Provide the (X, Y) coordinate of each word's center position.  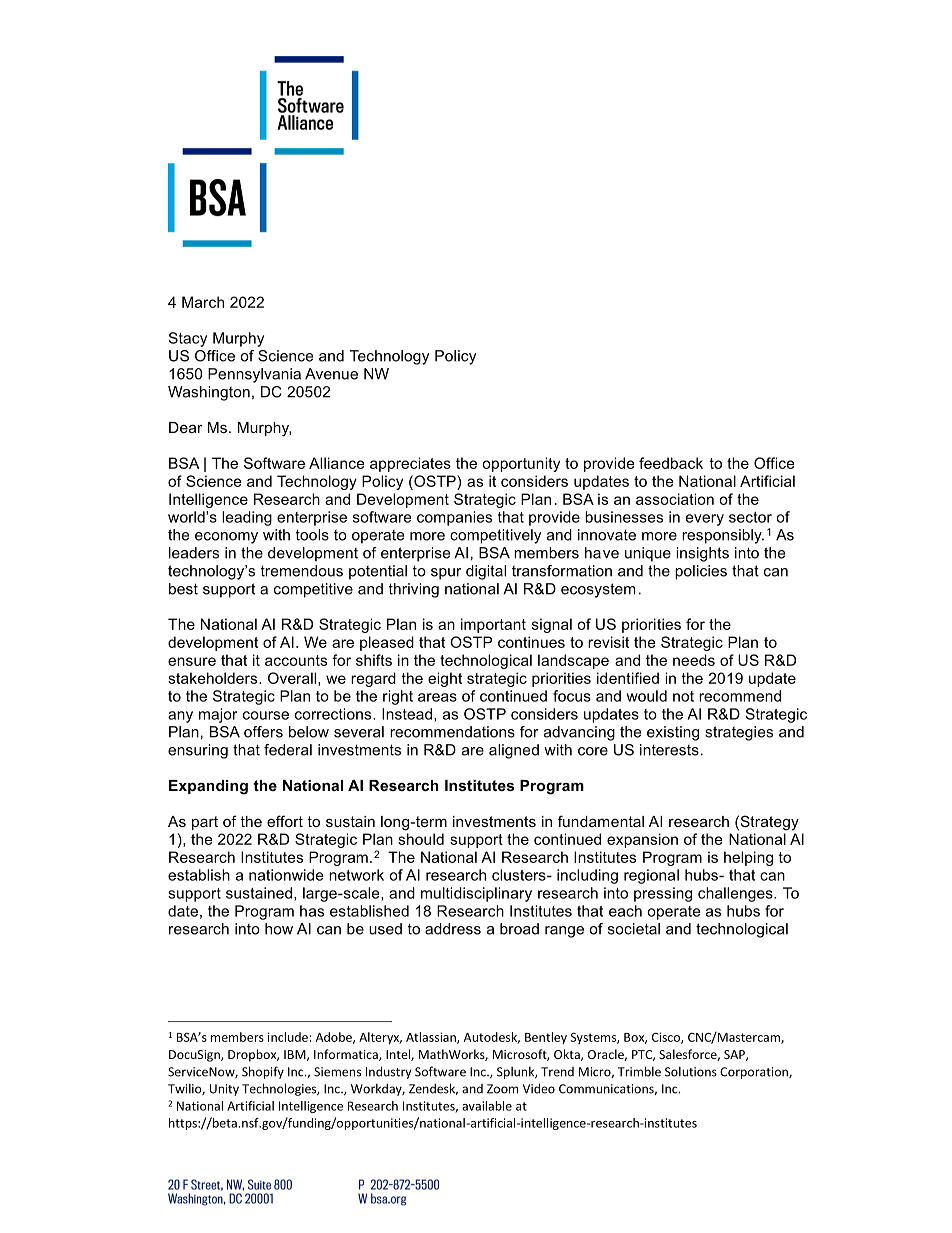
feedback (671, 463)
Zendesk (433, 1089)
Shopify (263, 1072)
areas (437, 697)
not (683, 696)
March (203, 302)
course (266, 715)
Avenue (331, 374)
